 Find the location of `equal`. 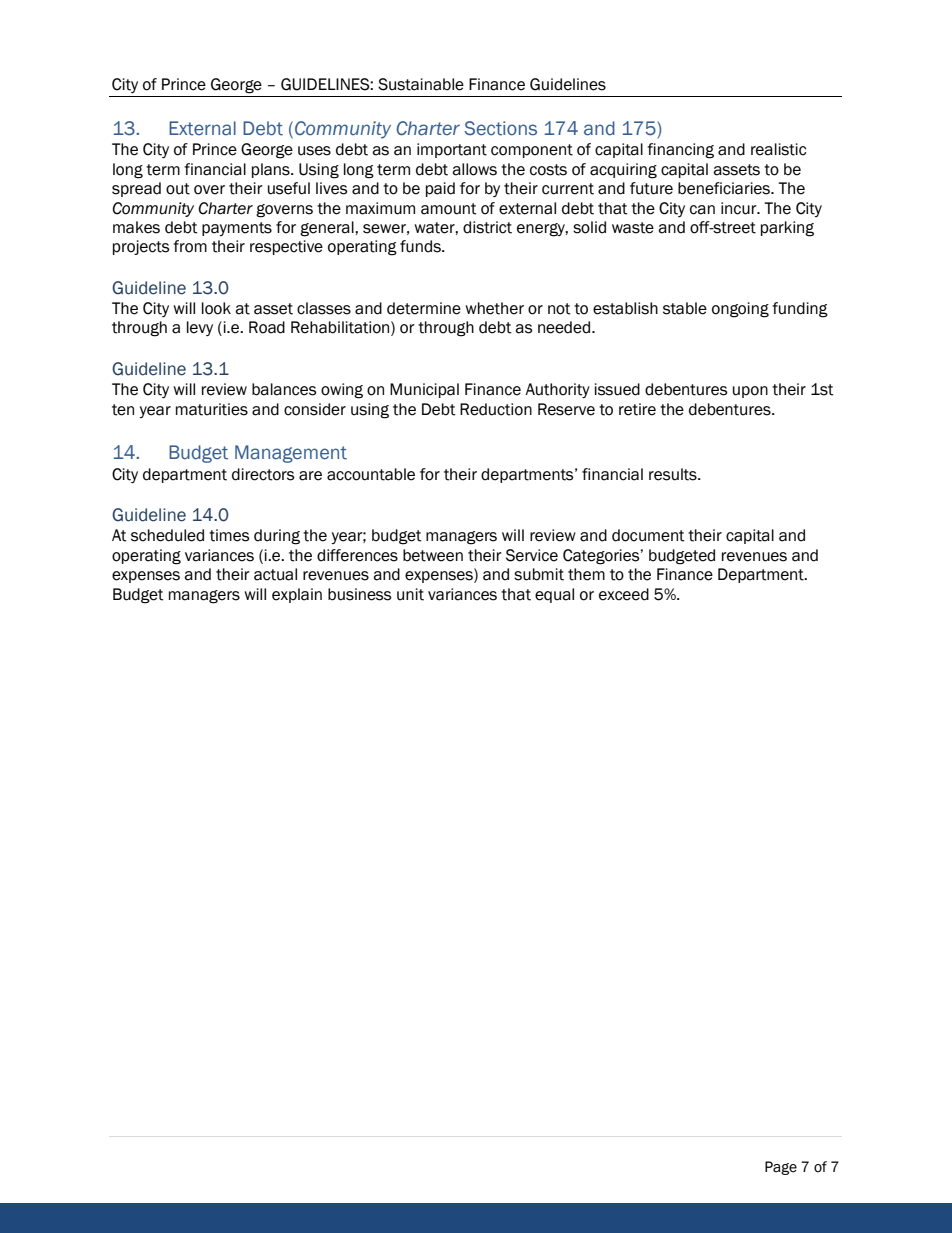

equal is located at coordinates (554, 595).
